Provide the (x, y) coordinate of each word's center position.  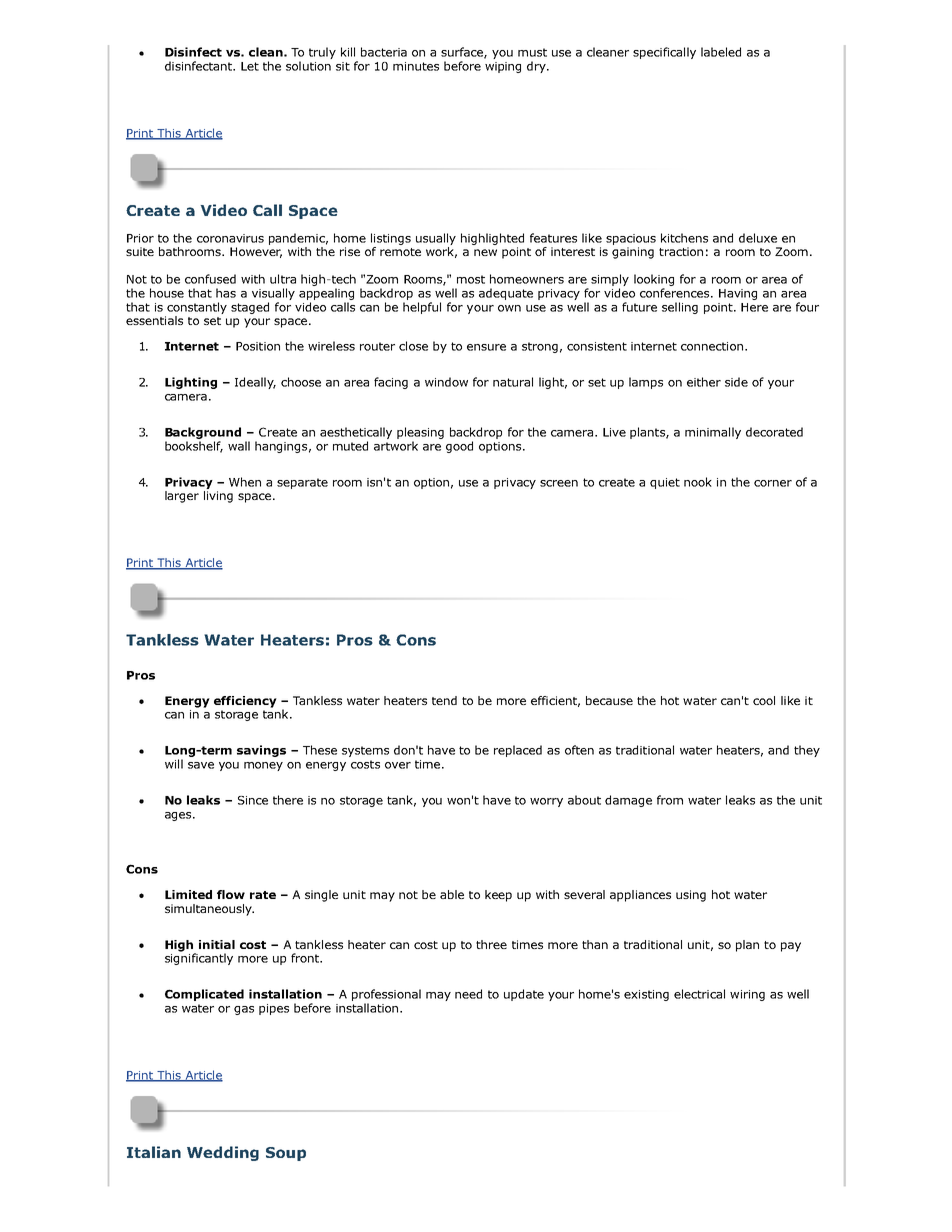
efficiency (245, 702)
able (452, 894)
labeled (721, 52)
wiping (503, 67)
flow (231, 894)
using (691, 896)
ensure (486, 347)
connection (712, 346)
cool (764, 700)
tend (444, 700)
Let (250, 66)
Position (258, 346)
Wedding (223, 1153)
